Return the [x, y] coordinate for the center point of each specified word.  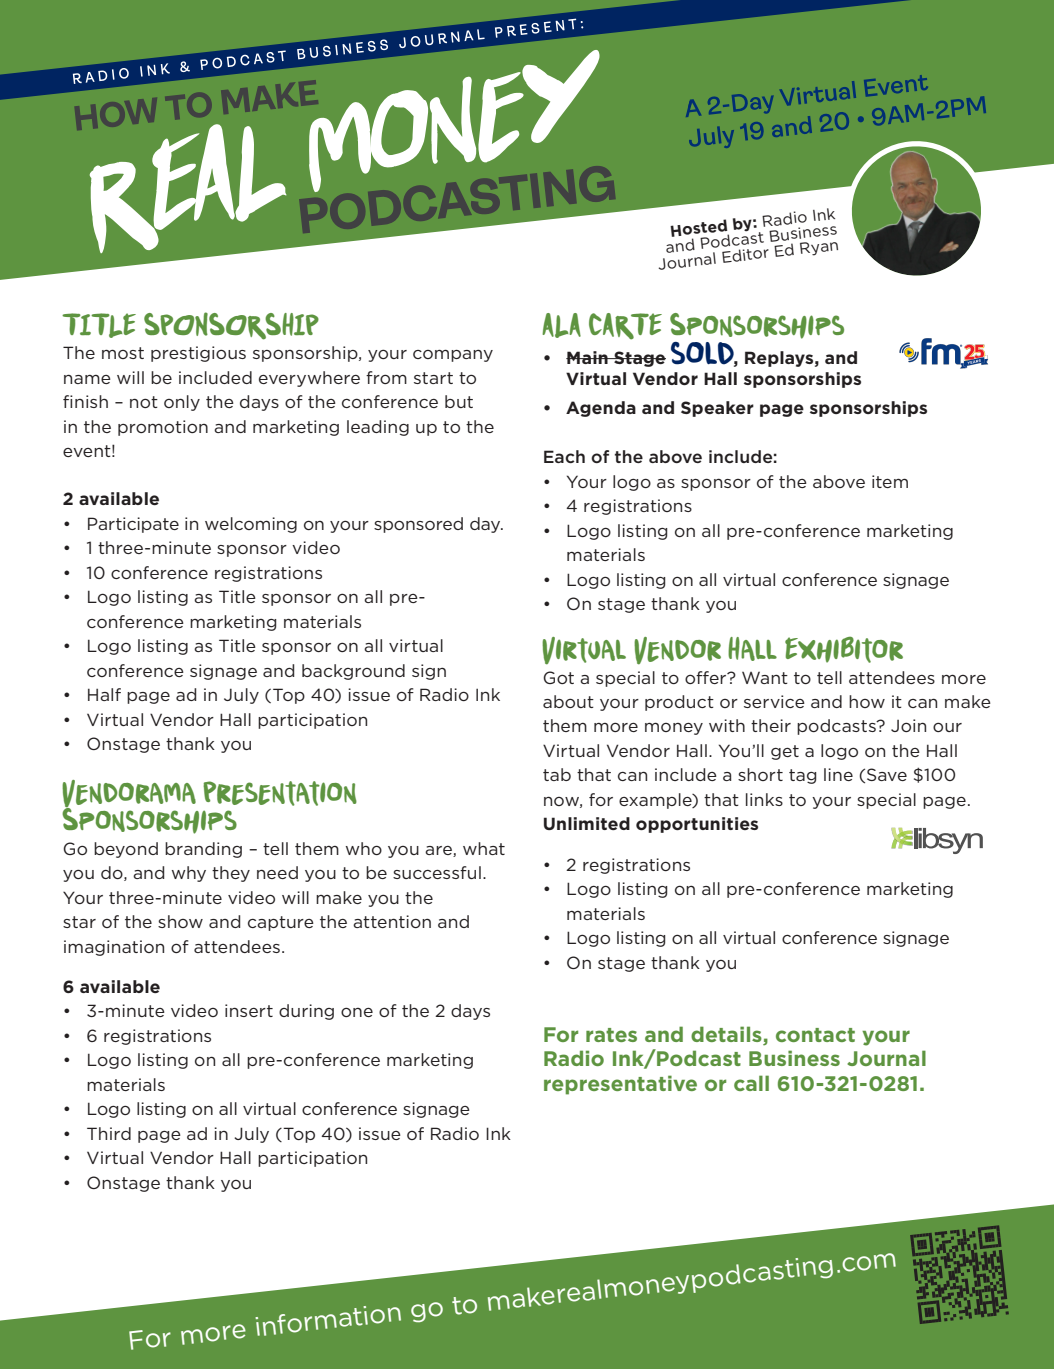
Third [109, 1133]
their [771, 725]
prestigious [198, 354]
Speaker [717, 409]
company [453, 355]
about [568, 701]
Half [104, 694]
